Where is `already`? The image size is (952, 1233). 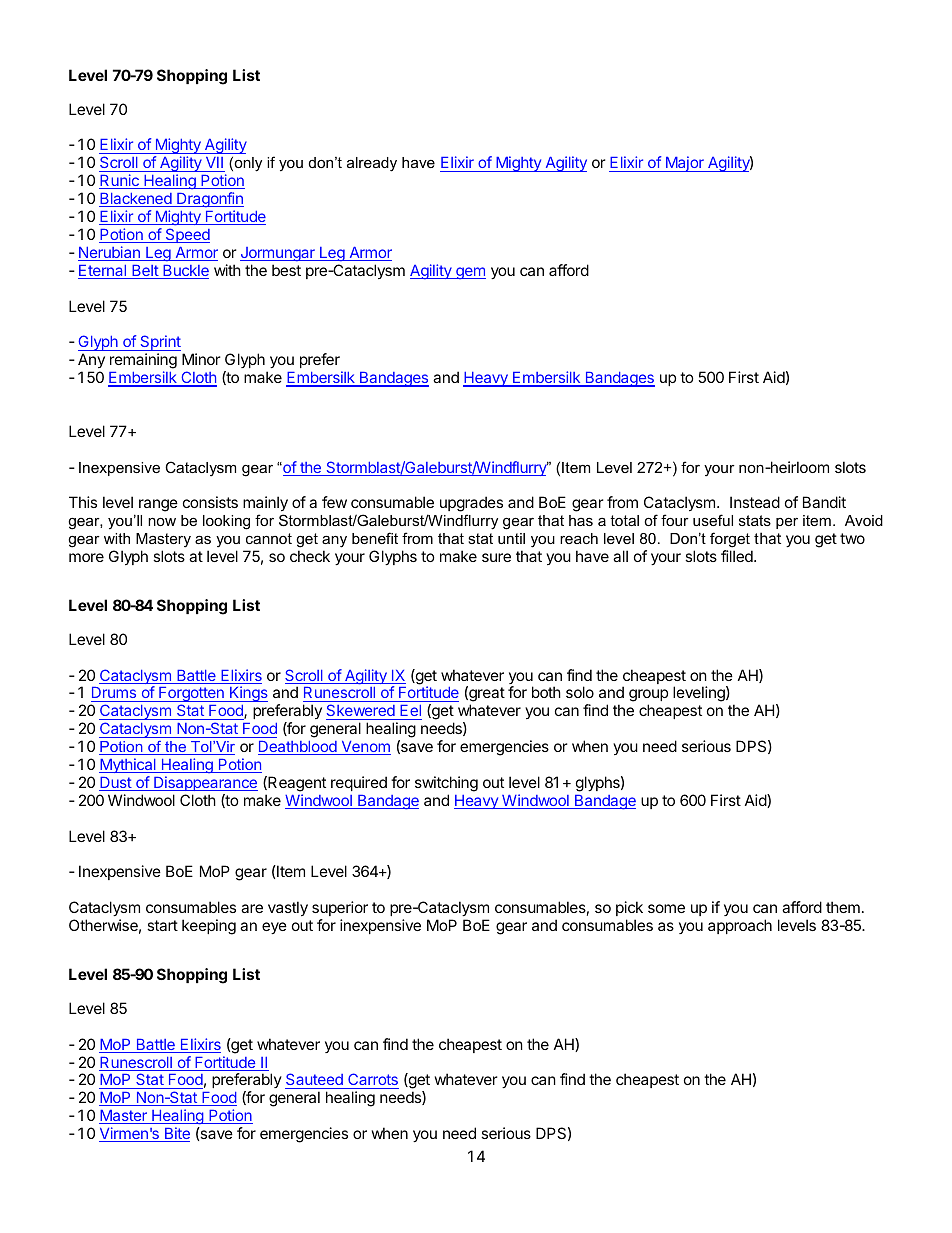 already is located at coordinates (372, 164).
